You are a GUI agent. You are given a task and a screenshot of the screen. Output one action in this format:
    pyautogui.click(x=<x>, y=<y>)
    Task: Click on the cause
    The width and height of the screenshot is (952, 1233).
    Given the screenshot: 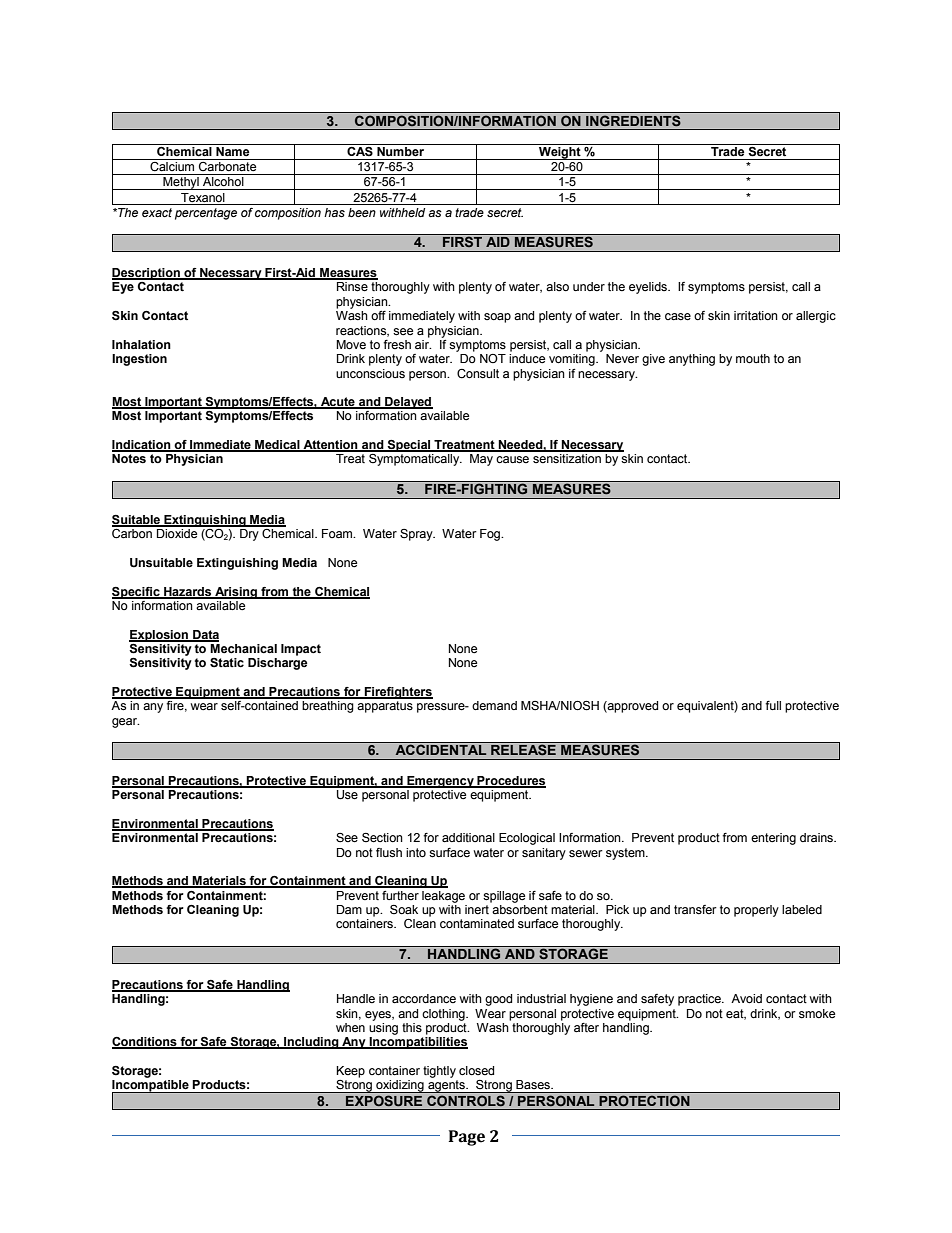 What is the action you would take?
    pyautogui.click(x=512, y=460)
